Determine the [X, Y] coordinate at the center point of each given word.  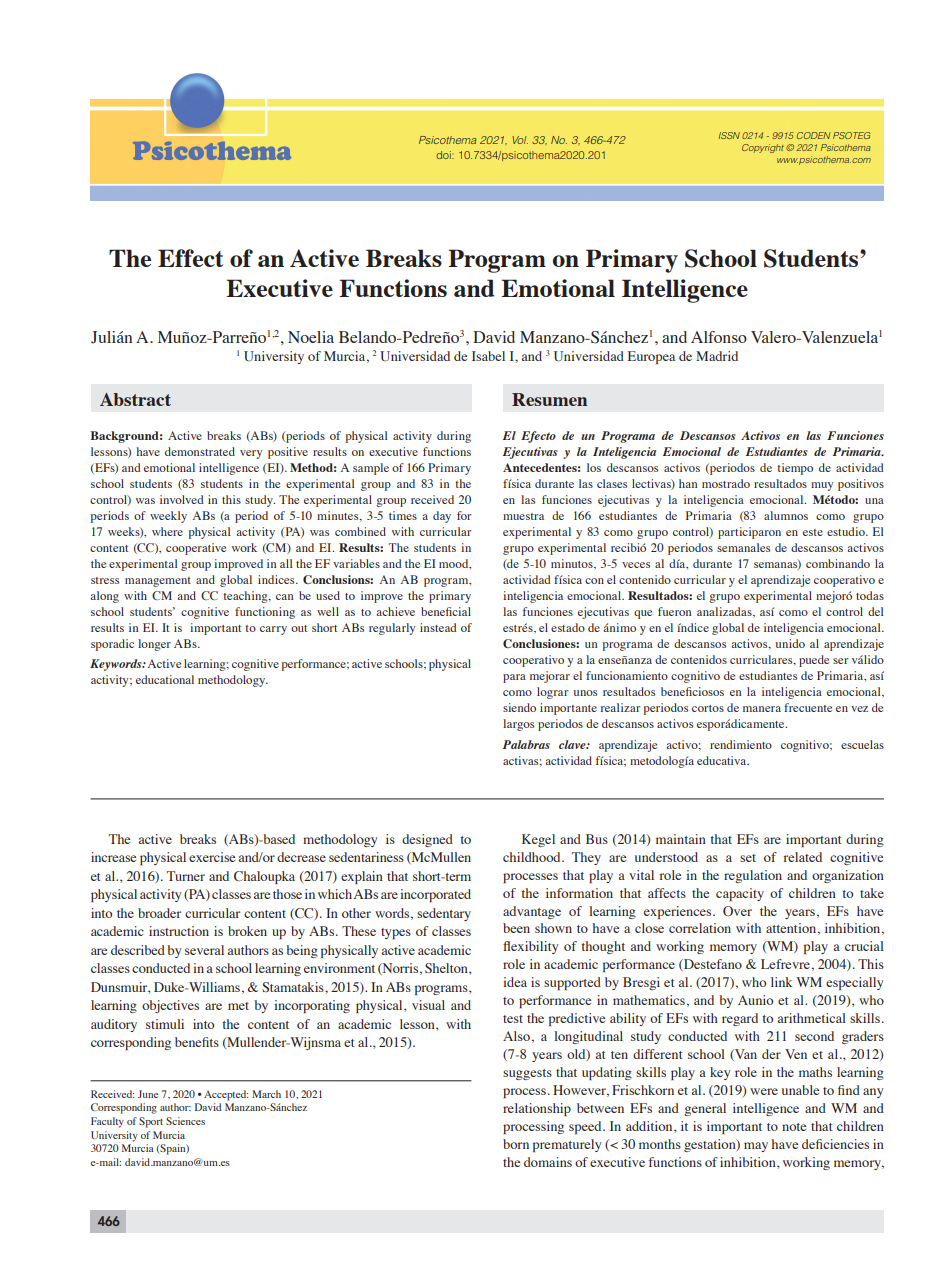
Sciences [185, 1121]
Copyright [764, 148]
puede [814, 661]
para [514, 678]
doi [445, 155]
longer [154, 645]
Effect [190, 258]
